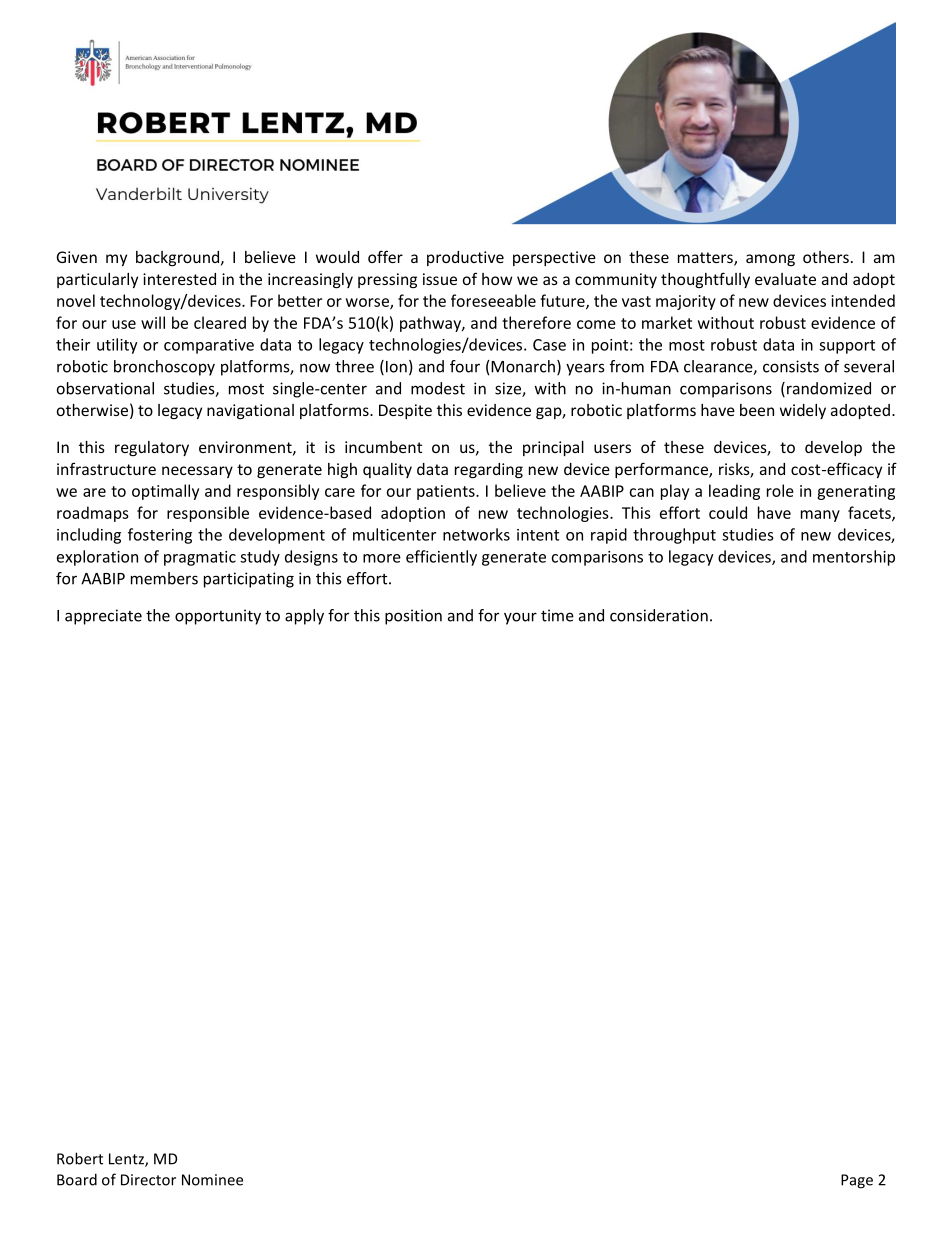 This screenshot has height=1233, width=952. What do you see at coordinates (148, 1180) in the screenshot?
I see `Director` at bounding box center [148, 1180].
